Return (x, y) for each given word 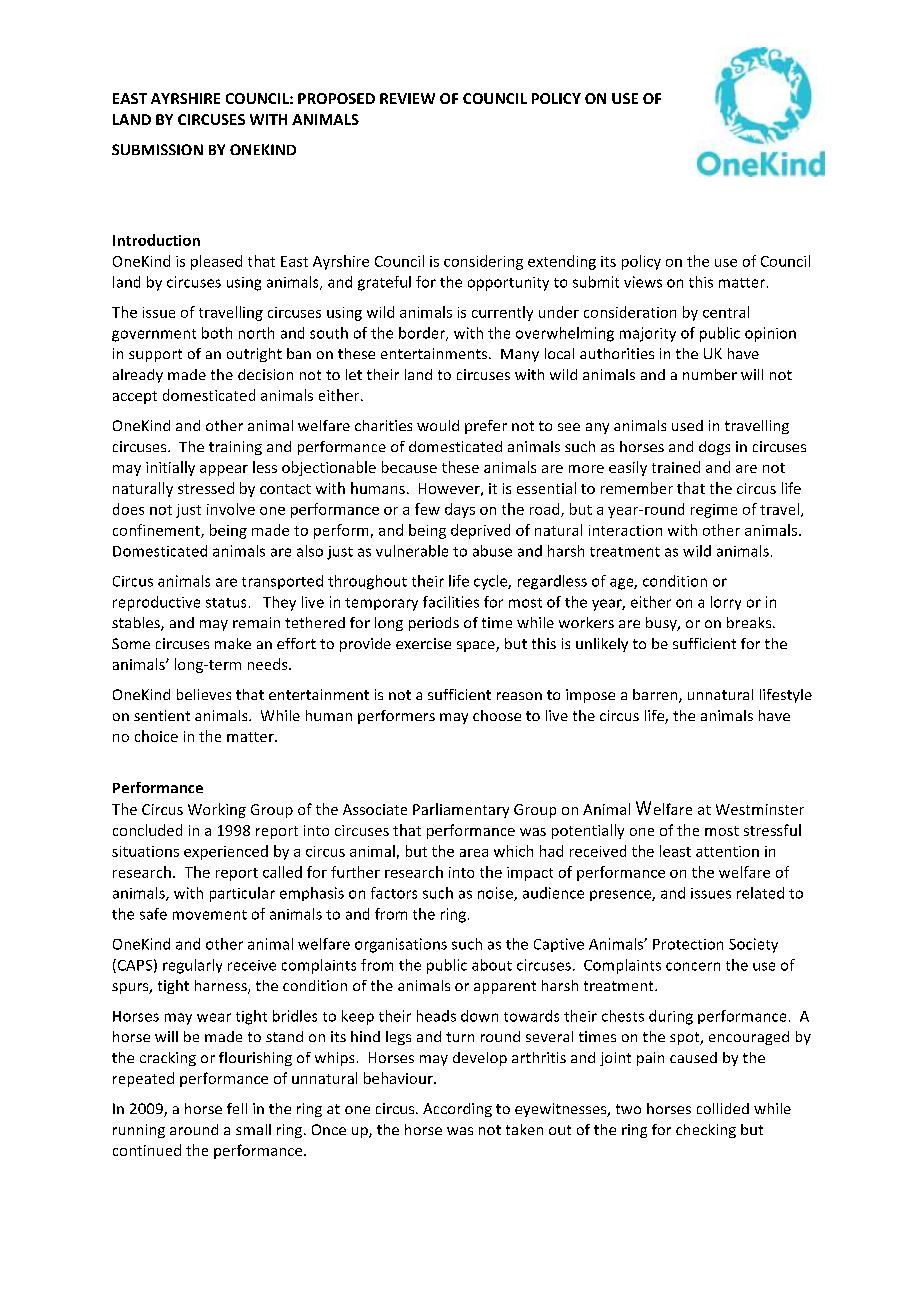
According (457, 1110)
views (643, 282)
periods (434, 624)
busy (662, 624)
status (226, 603)
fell (237, 1108)
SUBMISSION (157, 149)
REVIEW (407, 98)
